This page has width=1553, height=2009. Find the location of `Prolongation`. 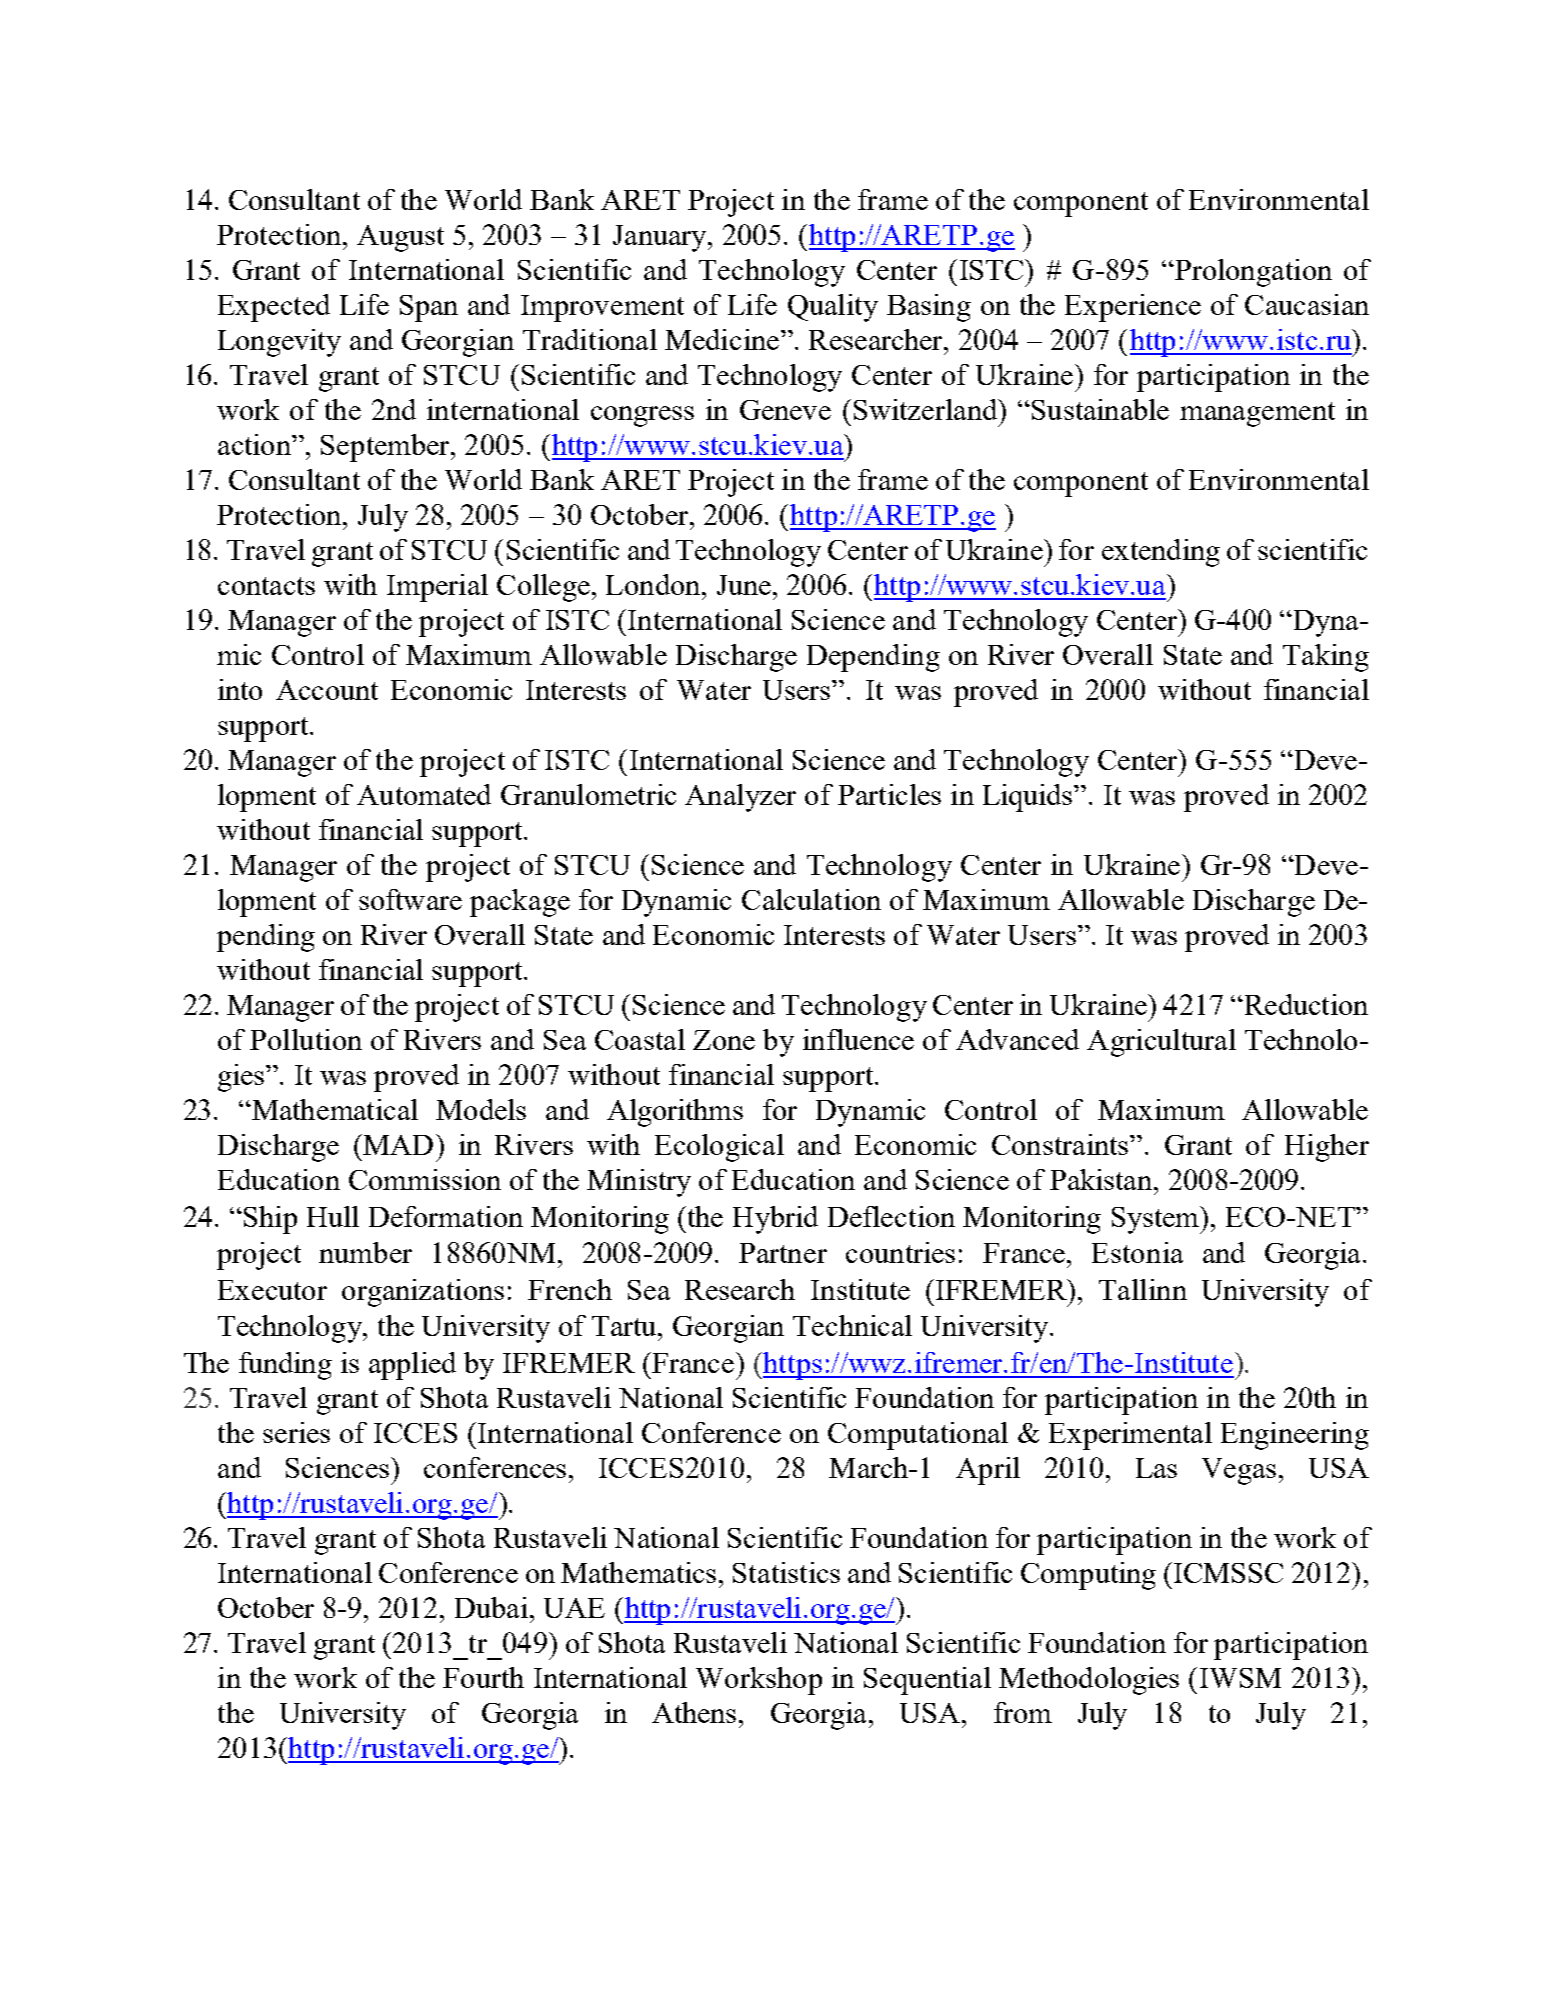

Prolongation is located at coordinates (1252, 273).
